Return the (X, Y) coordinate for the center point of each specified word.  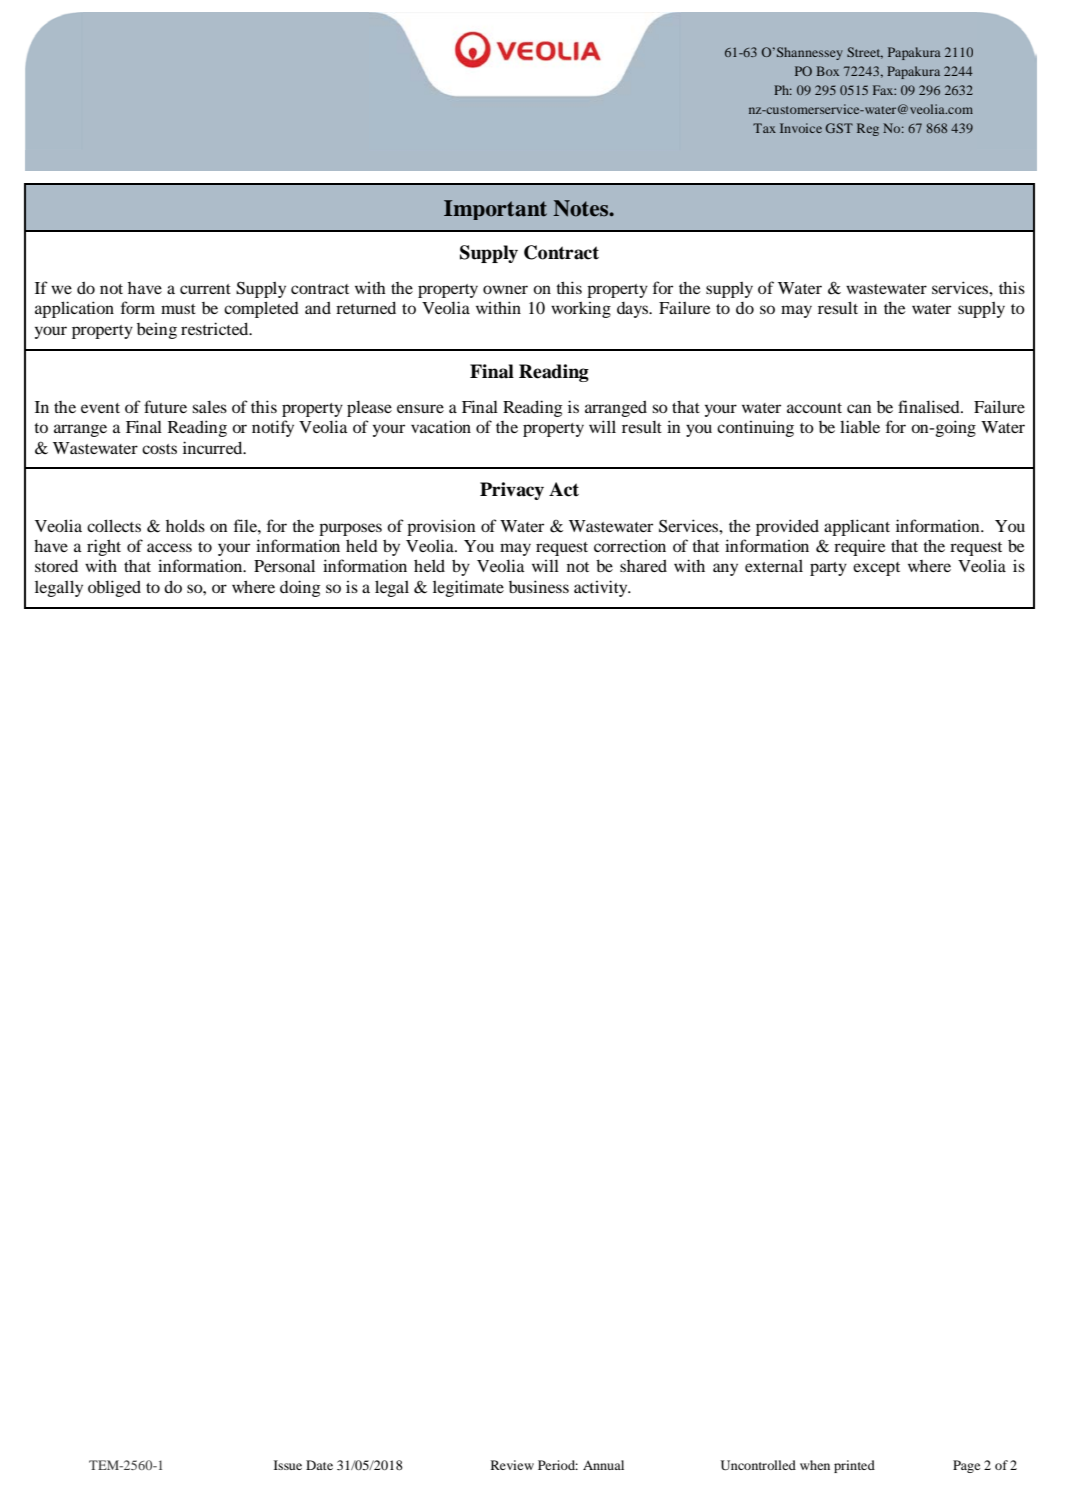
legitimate (468, 588)
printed (854, 1466)
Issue (288, 1465)
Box (827, 71)
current (205, 289)
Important (495, 210)
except (876, 569)
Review (512, 1465)
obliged (114, 588)
